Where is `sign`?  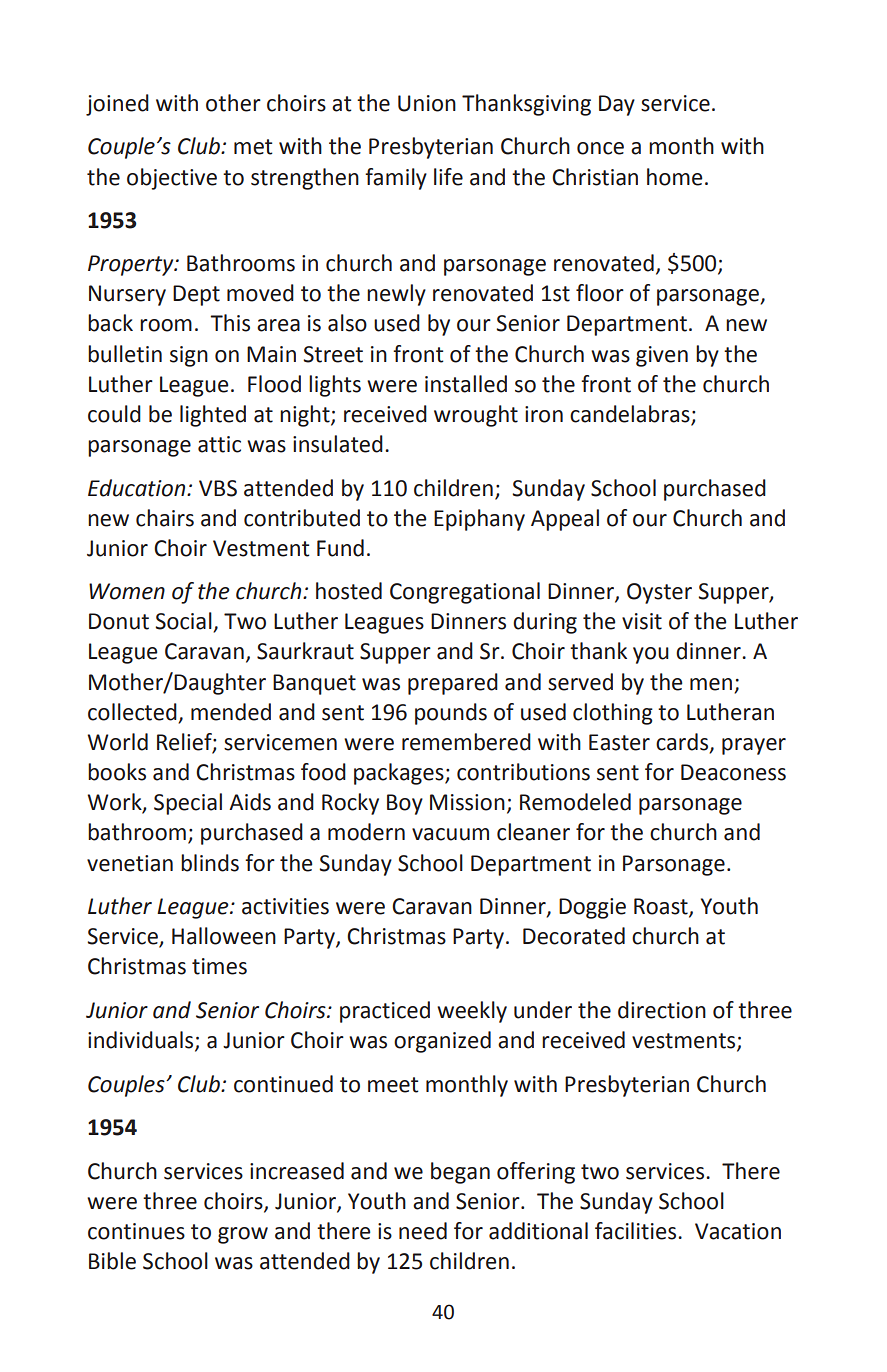
sign is located at coordinates (189, 356).
